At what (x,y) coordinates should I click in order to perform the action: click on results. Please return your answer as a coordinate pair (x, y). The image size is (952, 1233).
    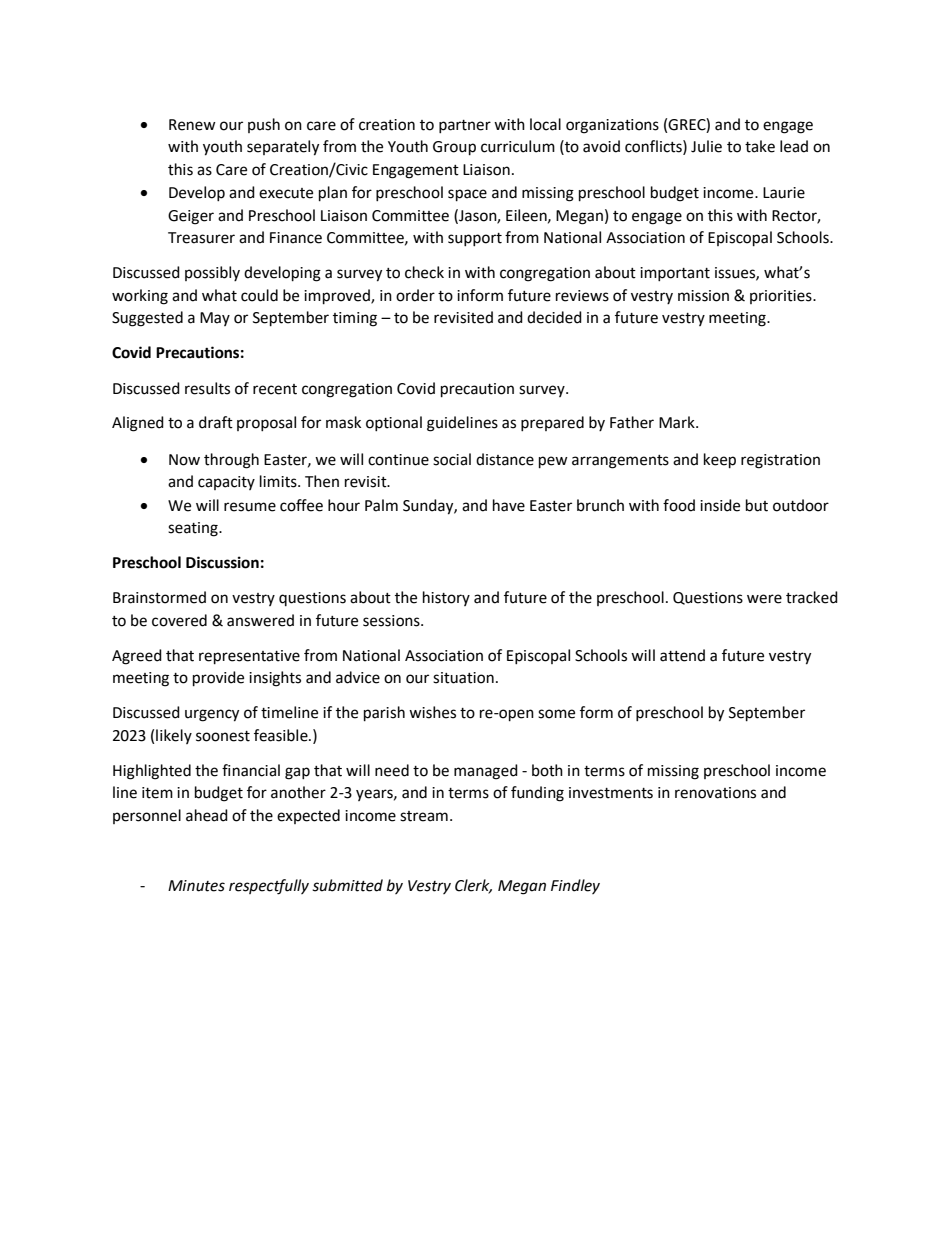
    Looking at the image, I should click on (207, 388).
